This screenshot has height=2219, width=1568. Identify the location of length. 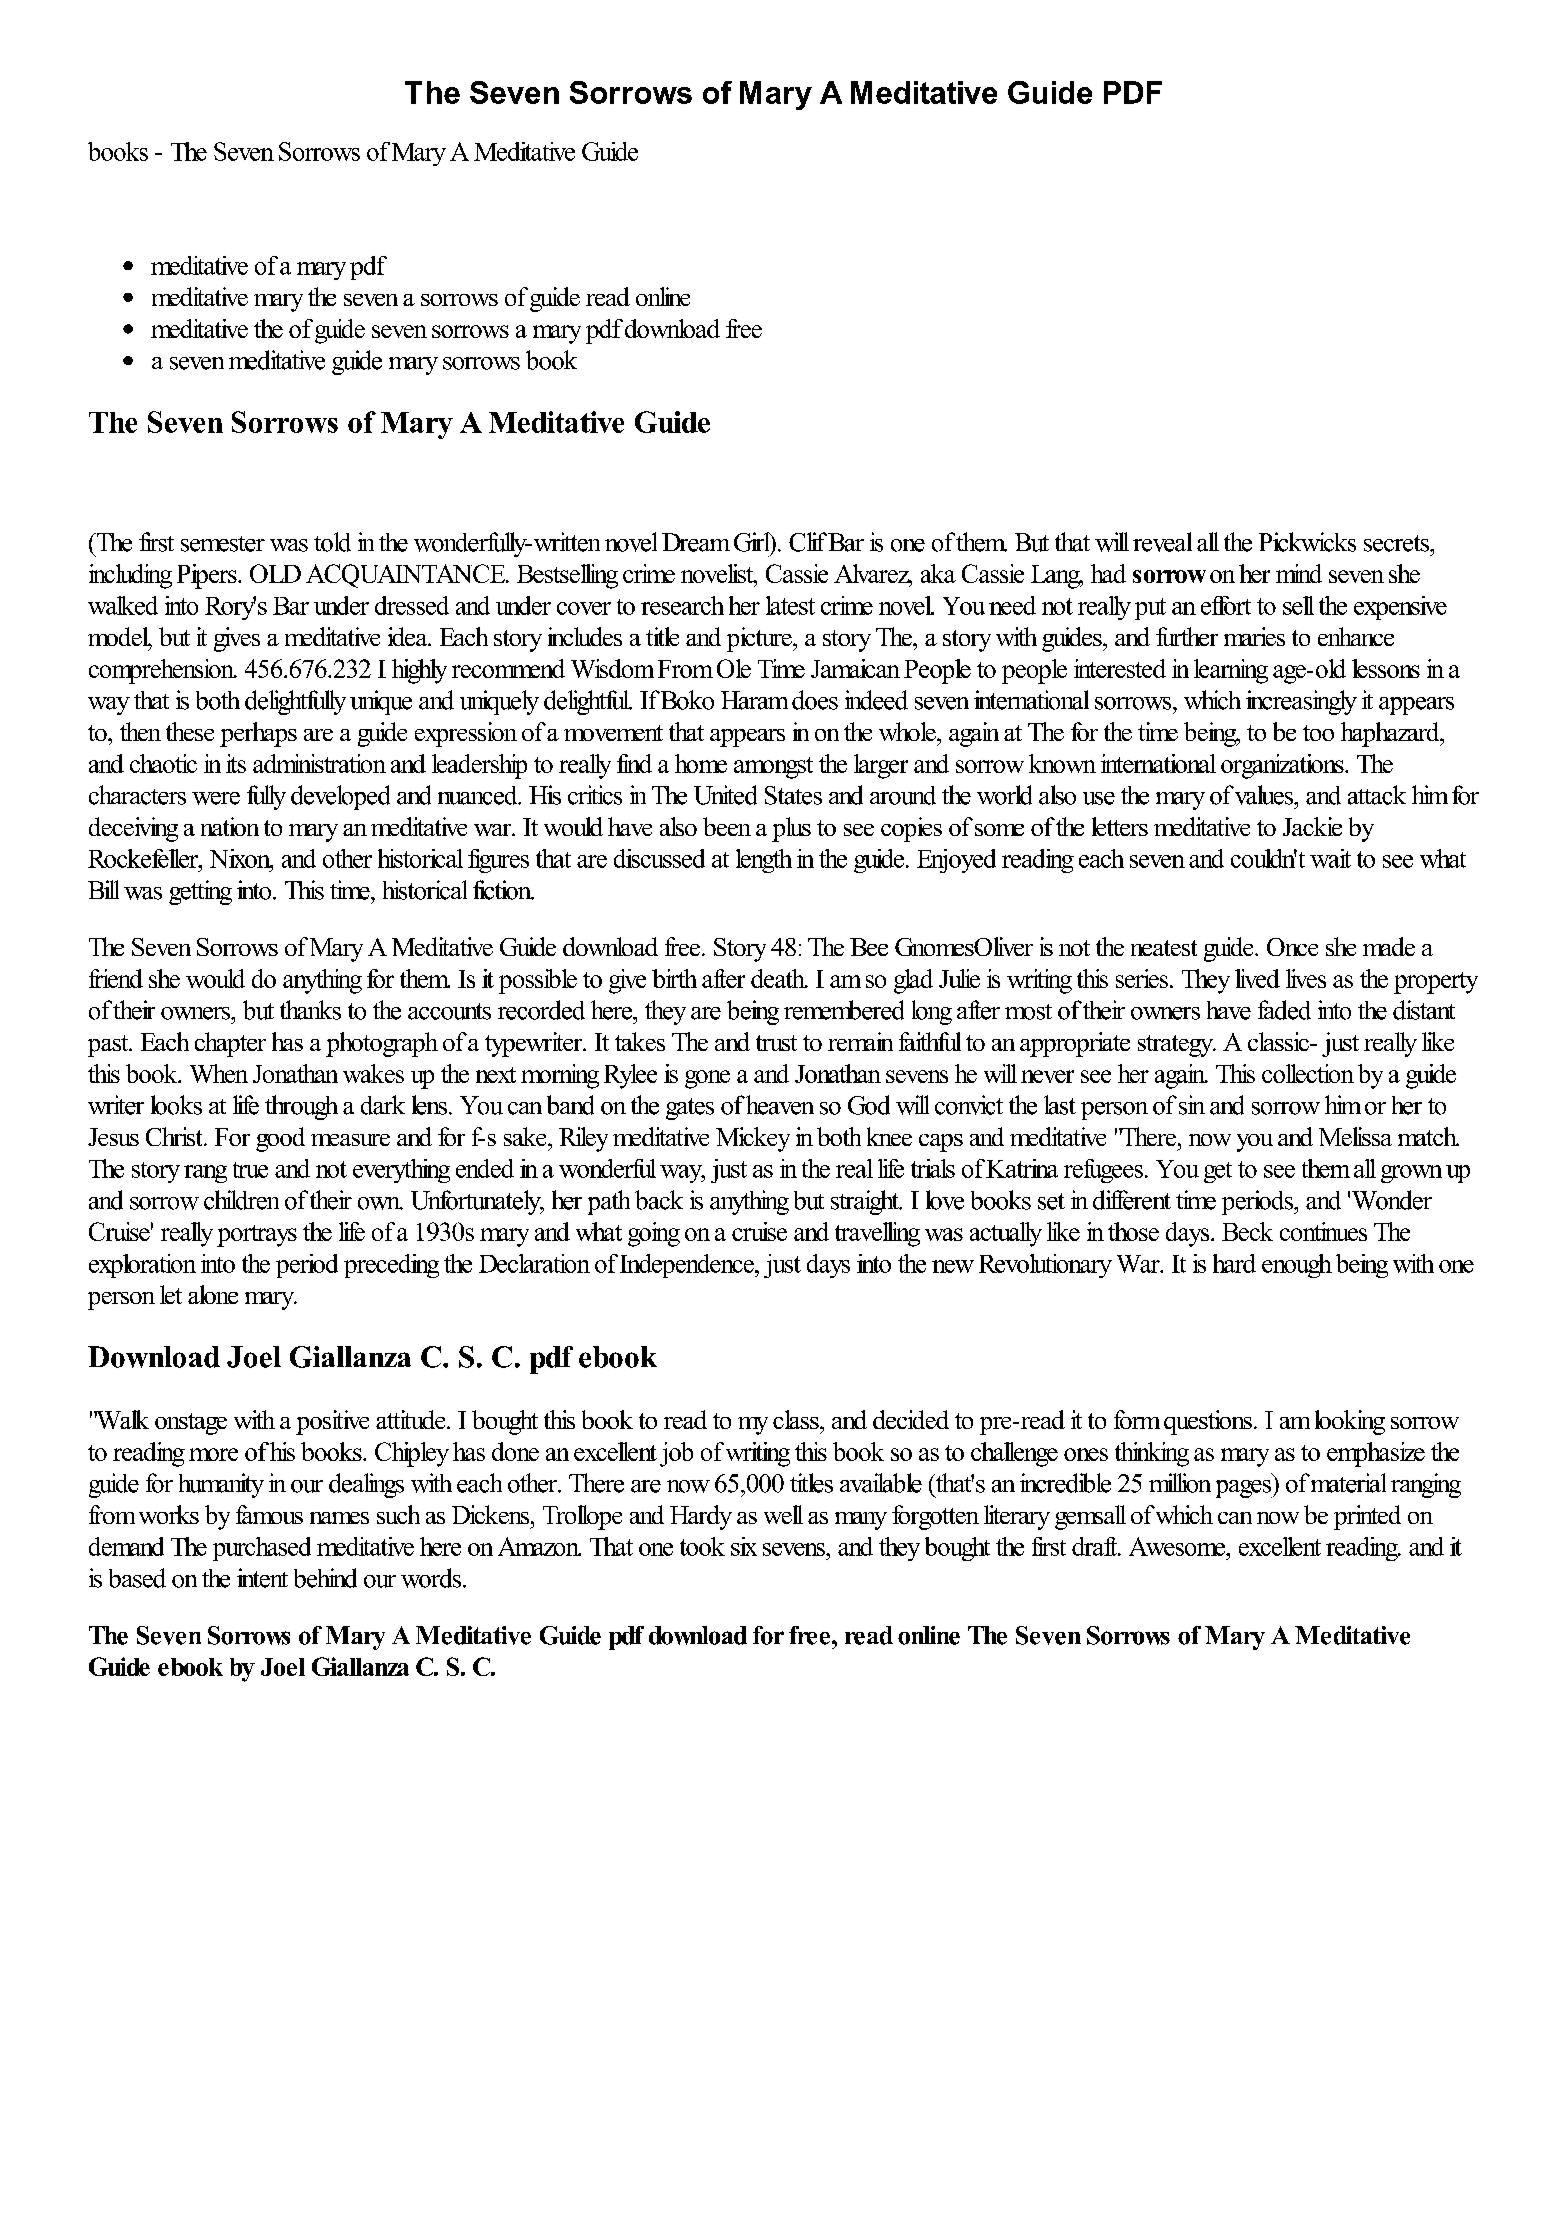
(764, 861).
